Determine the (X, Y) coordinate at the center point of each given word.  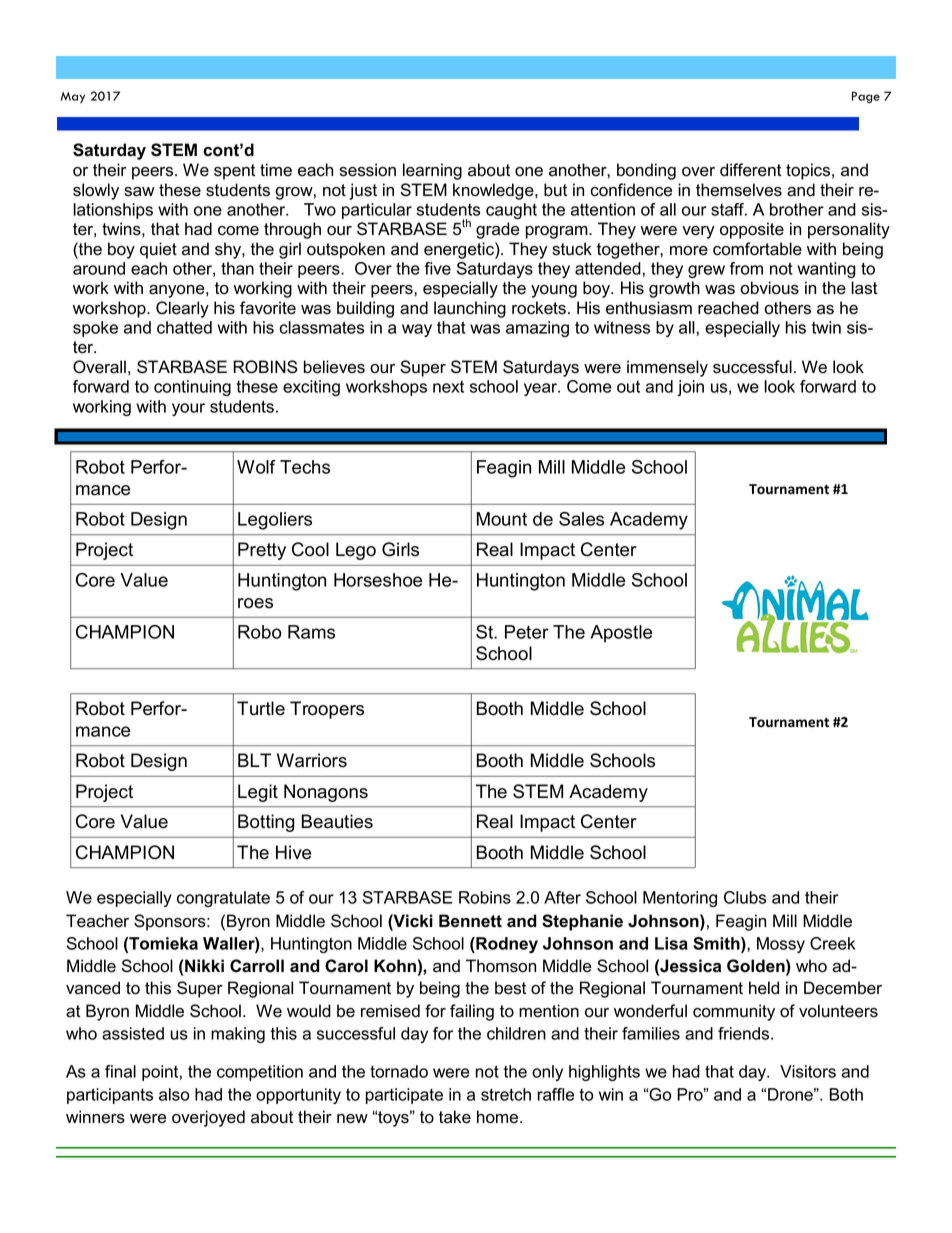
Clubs (745, 897)
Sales (581, 519)
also (174, 1094)
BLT (254, 760)
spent (234, 172)
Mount (502, 519)
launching (470, 309)
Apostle (621, 634)
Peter (527, 632)
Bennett (470, 921)
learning (432, 171)
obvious (769, 288)
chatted (184, 327)
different (751, 170)
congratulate (223, 899)
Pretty (262, 551)
